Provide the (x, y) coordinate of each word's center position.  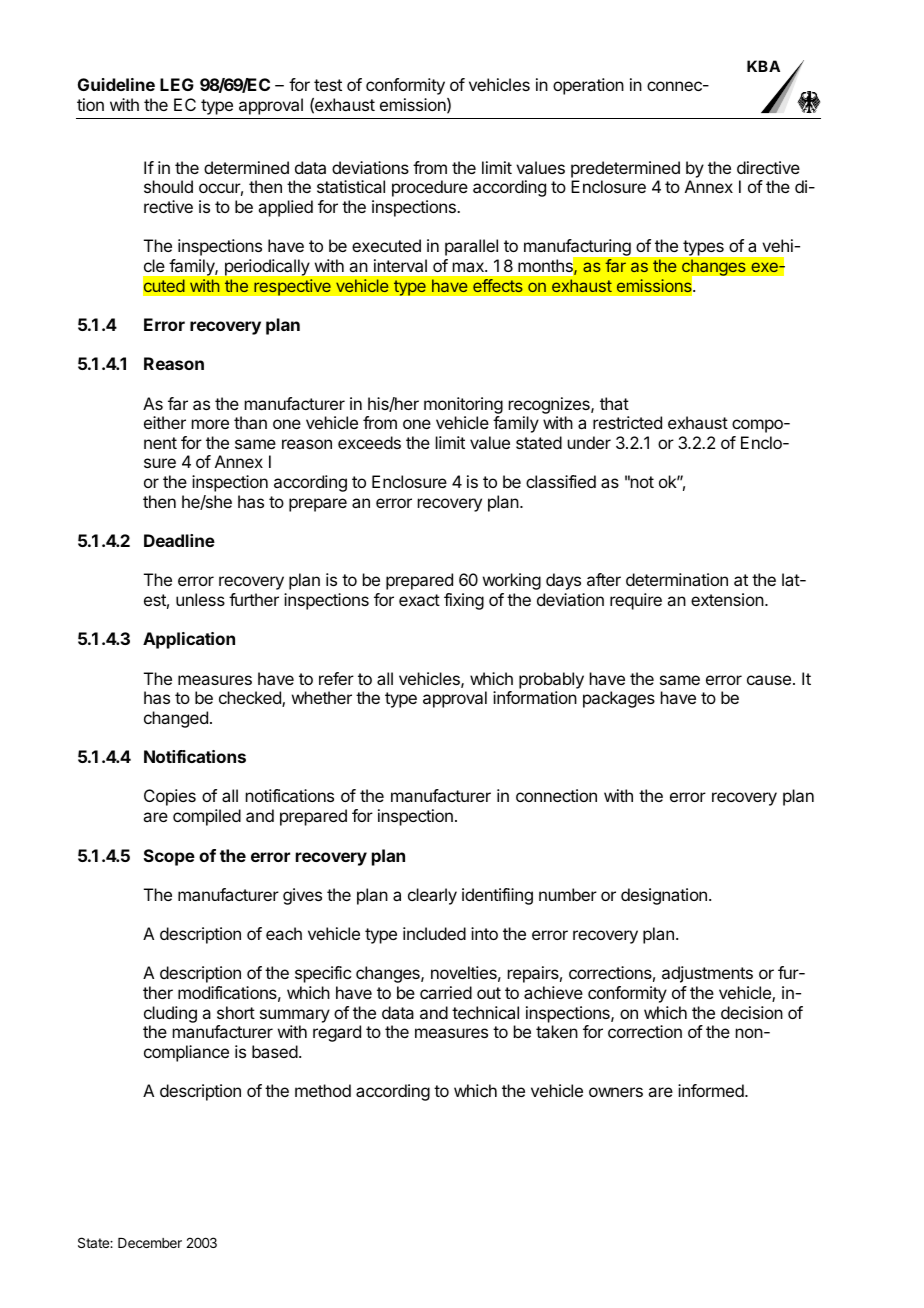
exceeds (369, 442)
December (150, 1243)
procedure (430, 188)
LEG (177, 84)
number (568, 894)
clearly (432, 896)
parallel (471, 247)
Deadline (179, 540)
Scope (169, 857)
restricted (627, 422)
